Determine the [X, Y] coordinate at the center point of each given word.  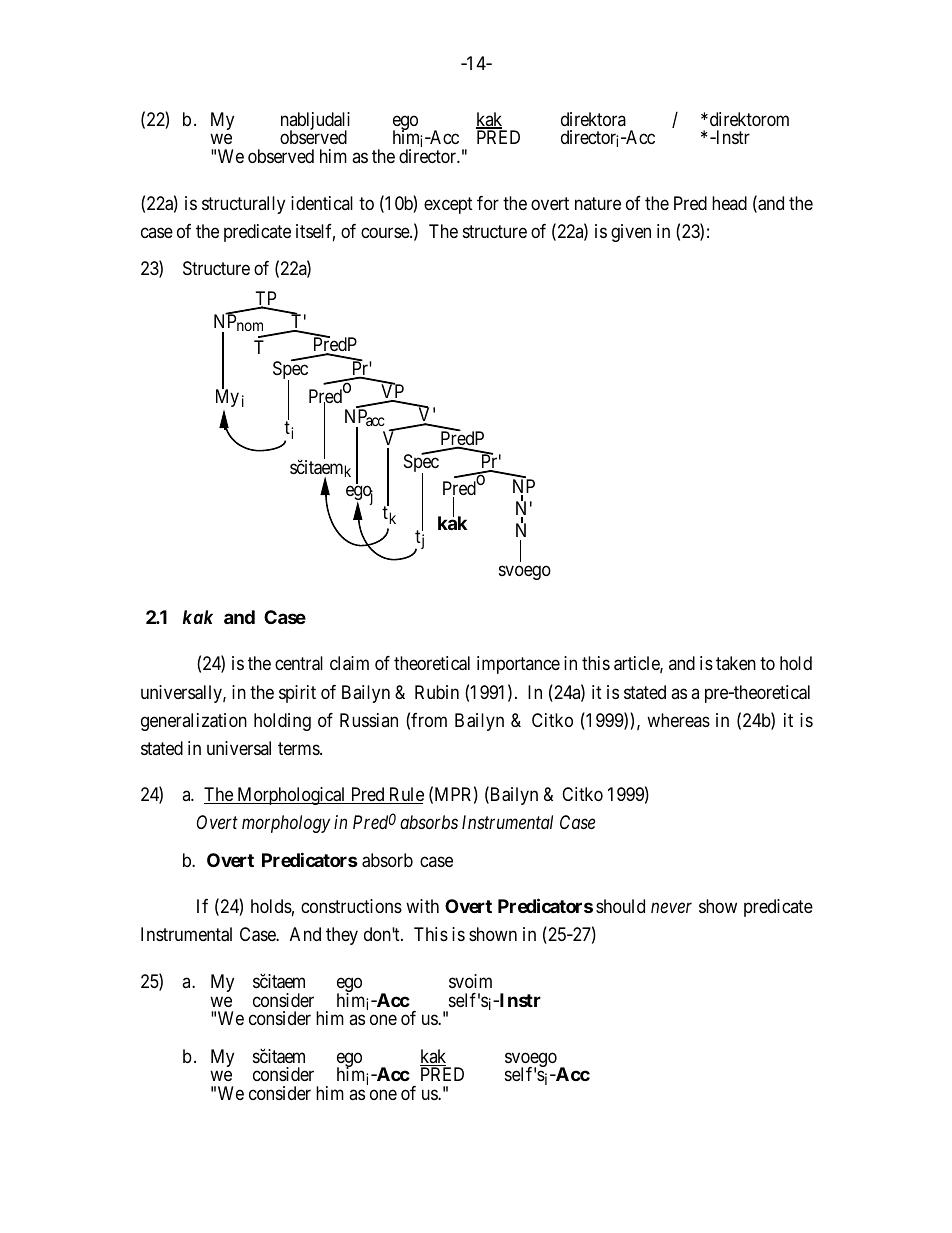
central [299, 663]
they [342, 936]
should [620, 906]
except [448, 205]
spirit [297, 694]
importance [518, 665]
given [631, 233]
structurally [243, 205]
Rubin [437, 692]
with [422, 906]
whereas [678, 720]
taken [736, 663]
